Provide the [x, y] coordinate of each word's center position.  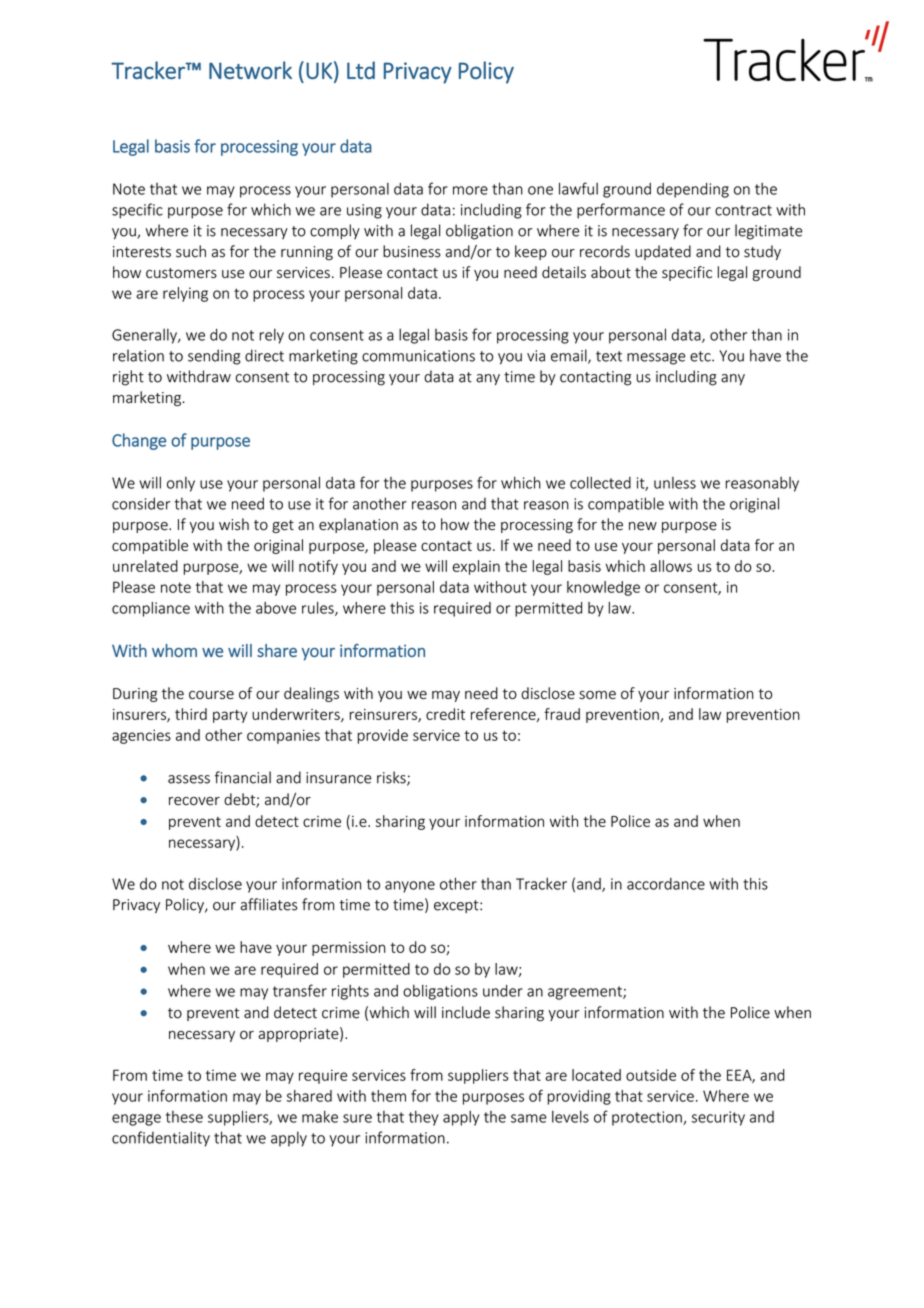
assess [189, 779]
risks [392, 778]
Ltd [361, 70]
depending [693, 190]
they [423, 1118]
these [184, 1117]
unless [675, 483]
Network [250, 70]
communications [418, 356]
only [181, 484]
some [597, 694]
